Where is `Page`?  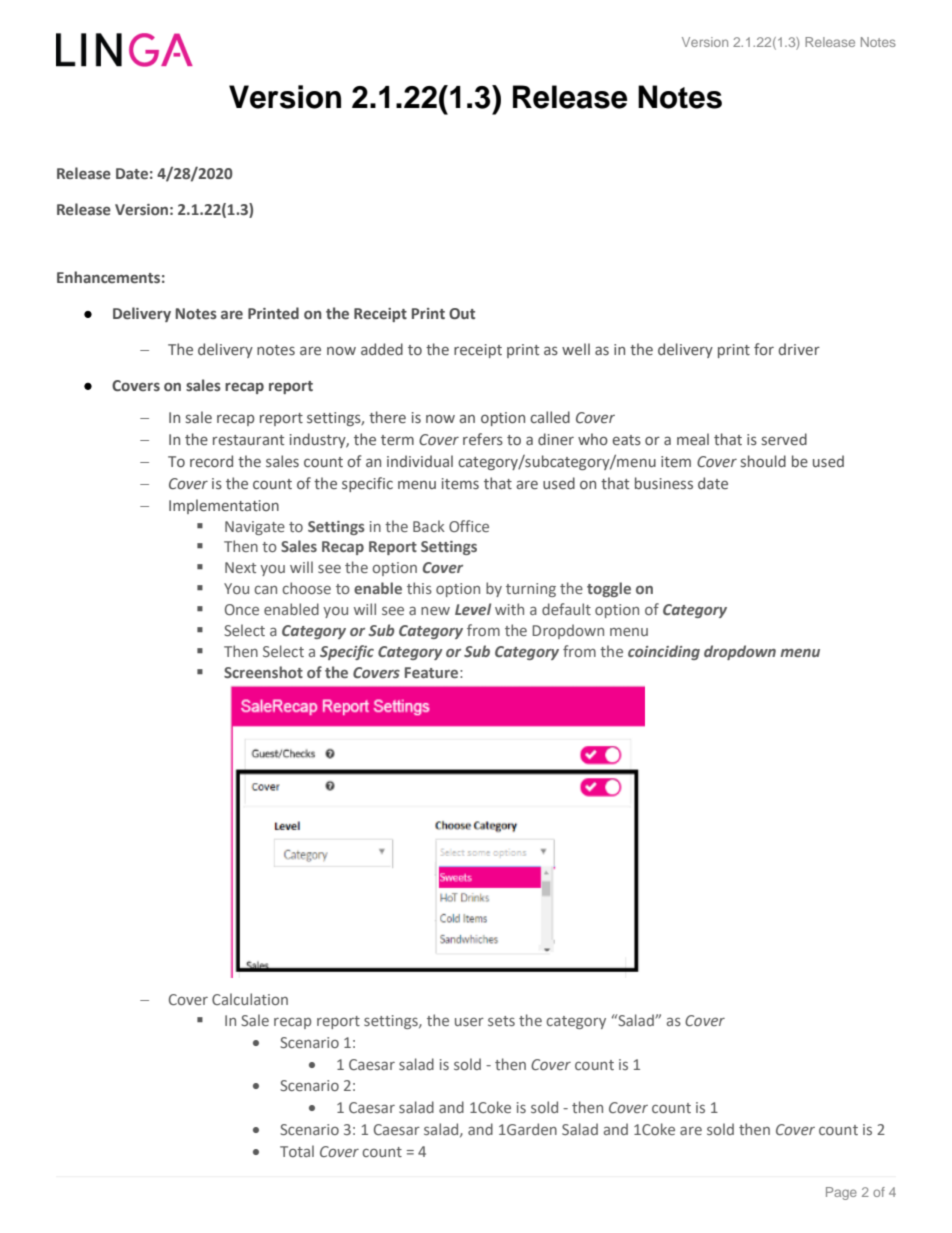
Page is located at coordinates (841, 1193).
